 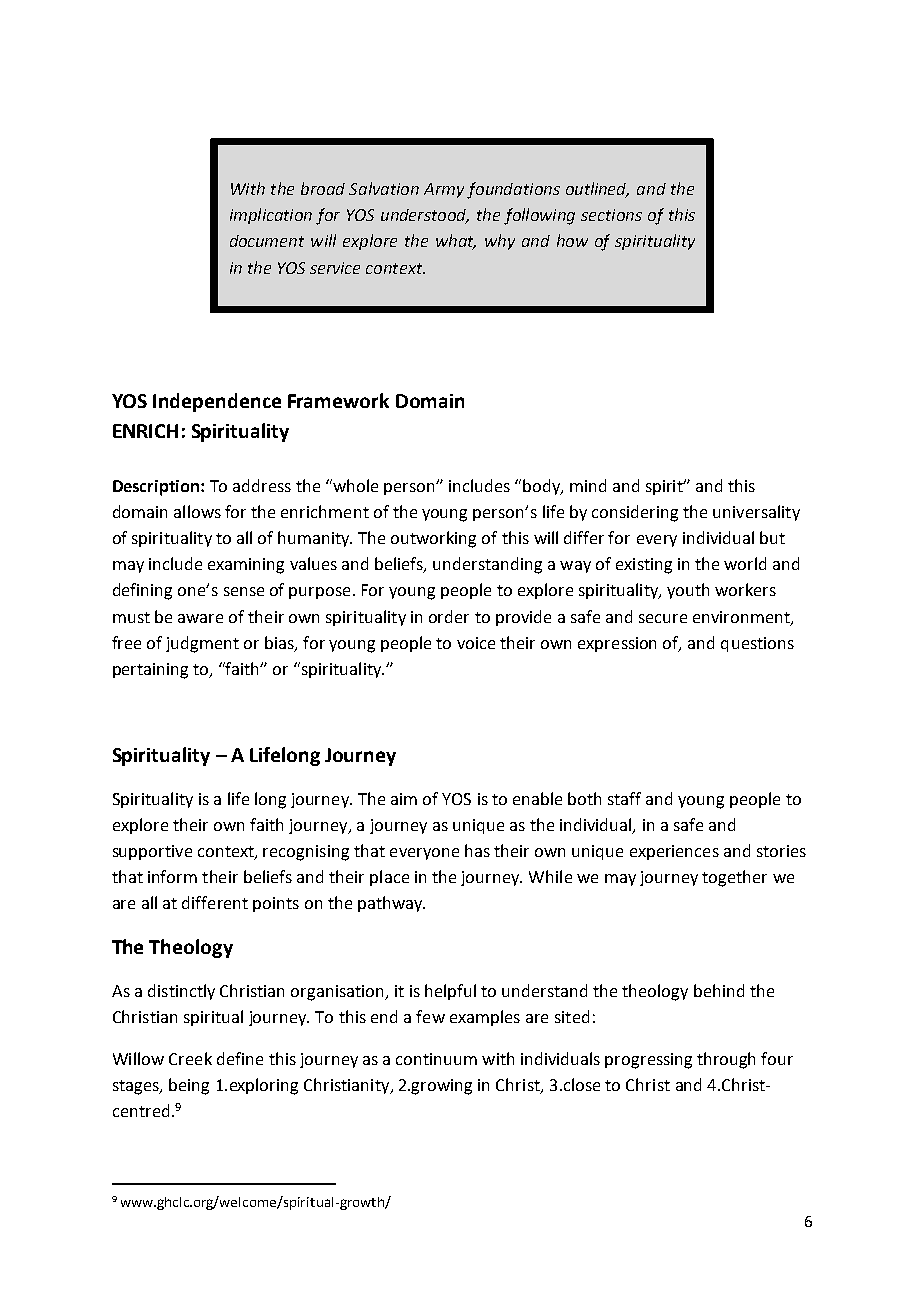 What do you see at coordinates (433, 539) in the screenshot?
I see `outworking` at bounding box center [433, 539].
